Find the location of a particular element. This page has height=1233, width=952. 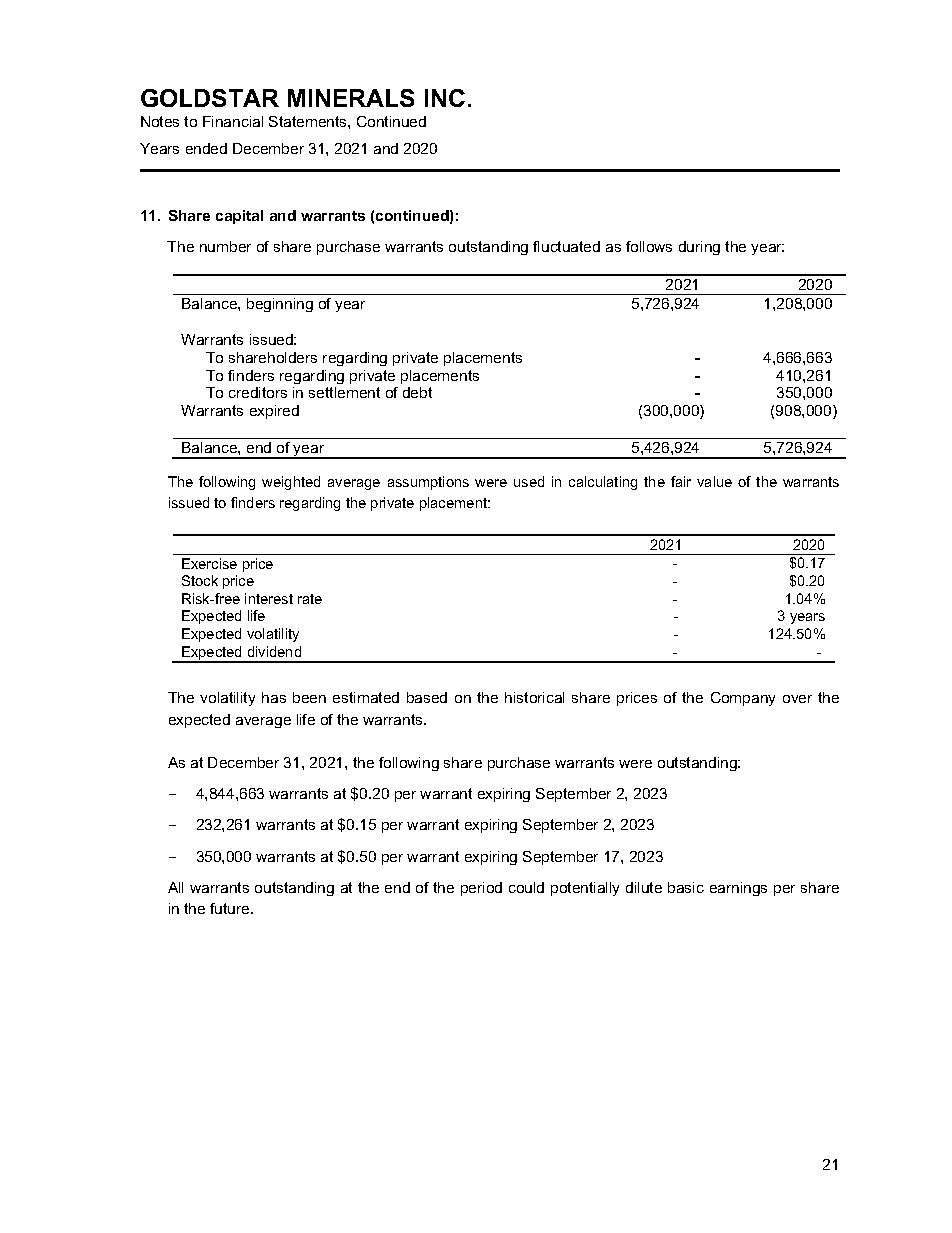

value is located at coordinates (714, 481).
